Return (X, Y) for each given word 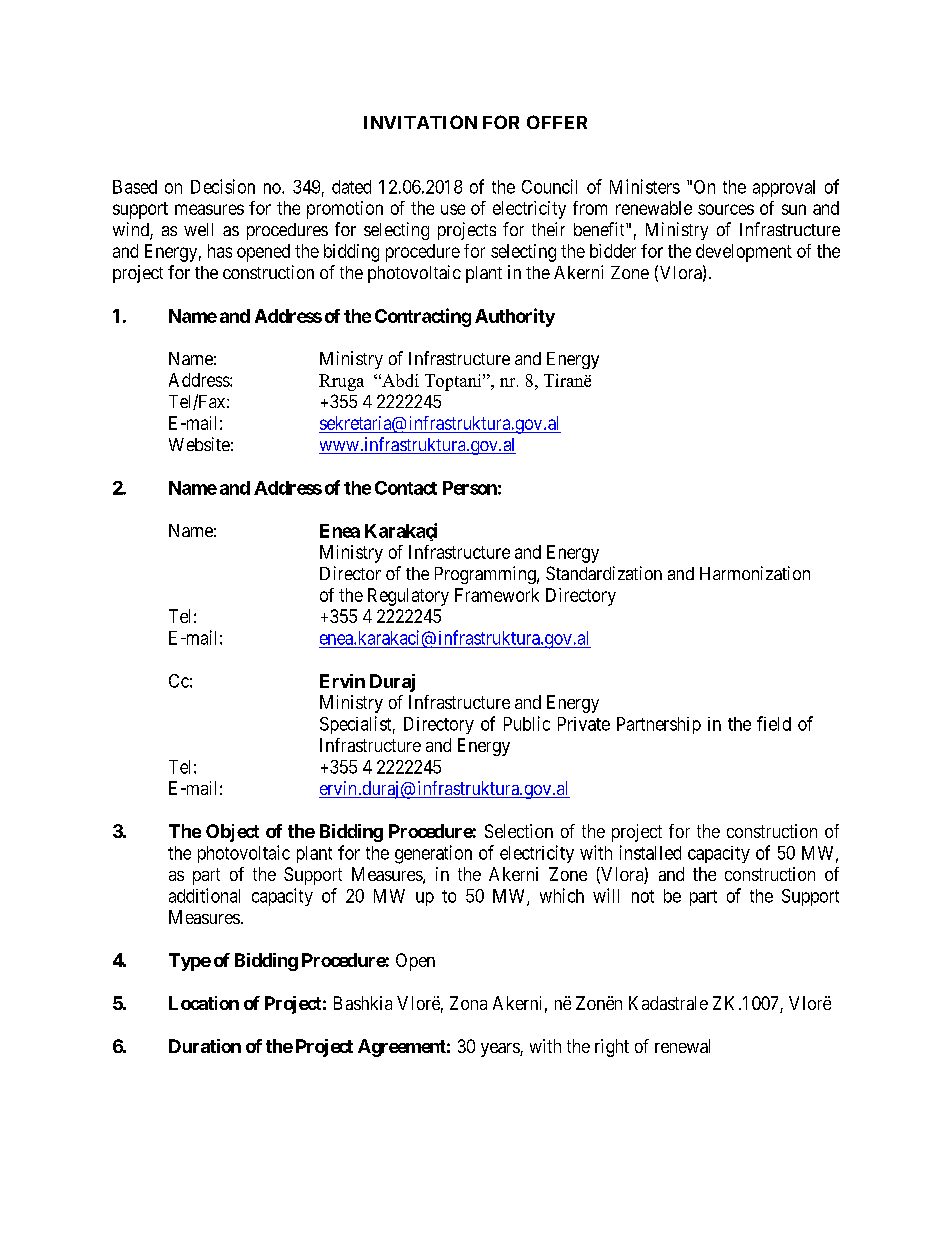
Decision (223, 186)
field (774, 723)
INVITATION (420, 122)
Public (527, 723)
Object (232, 833)
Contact (406, 488)
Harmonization (755, 573)
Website (199, 444)
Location (204, 1003)
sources (726, 209)
